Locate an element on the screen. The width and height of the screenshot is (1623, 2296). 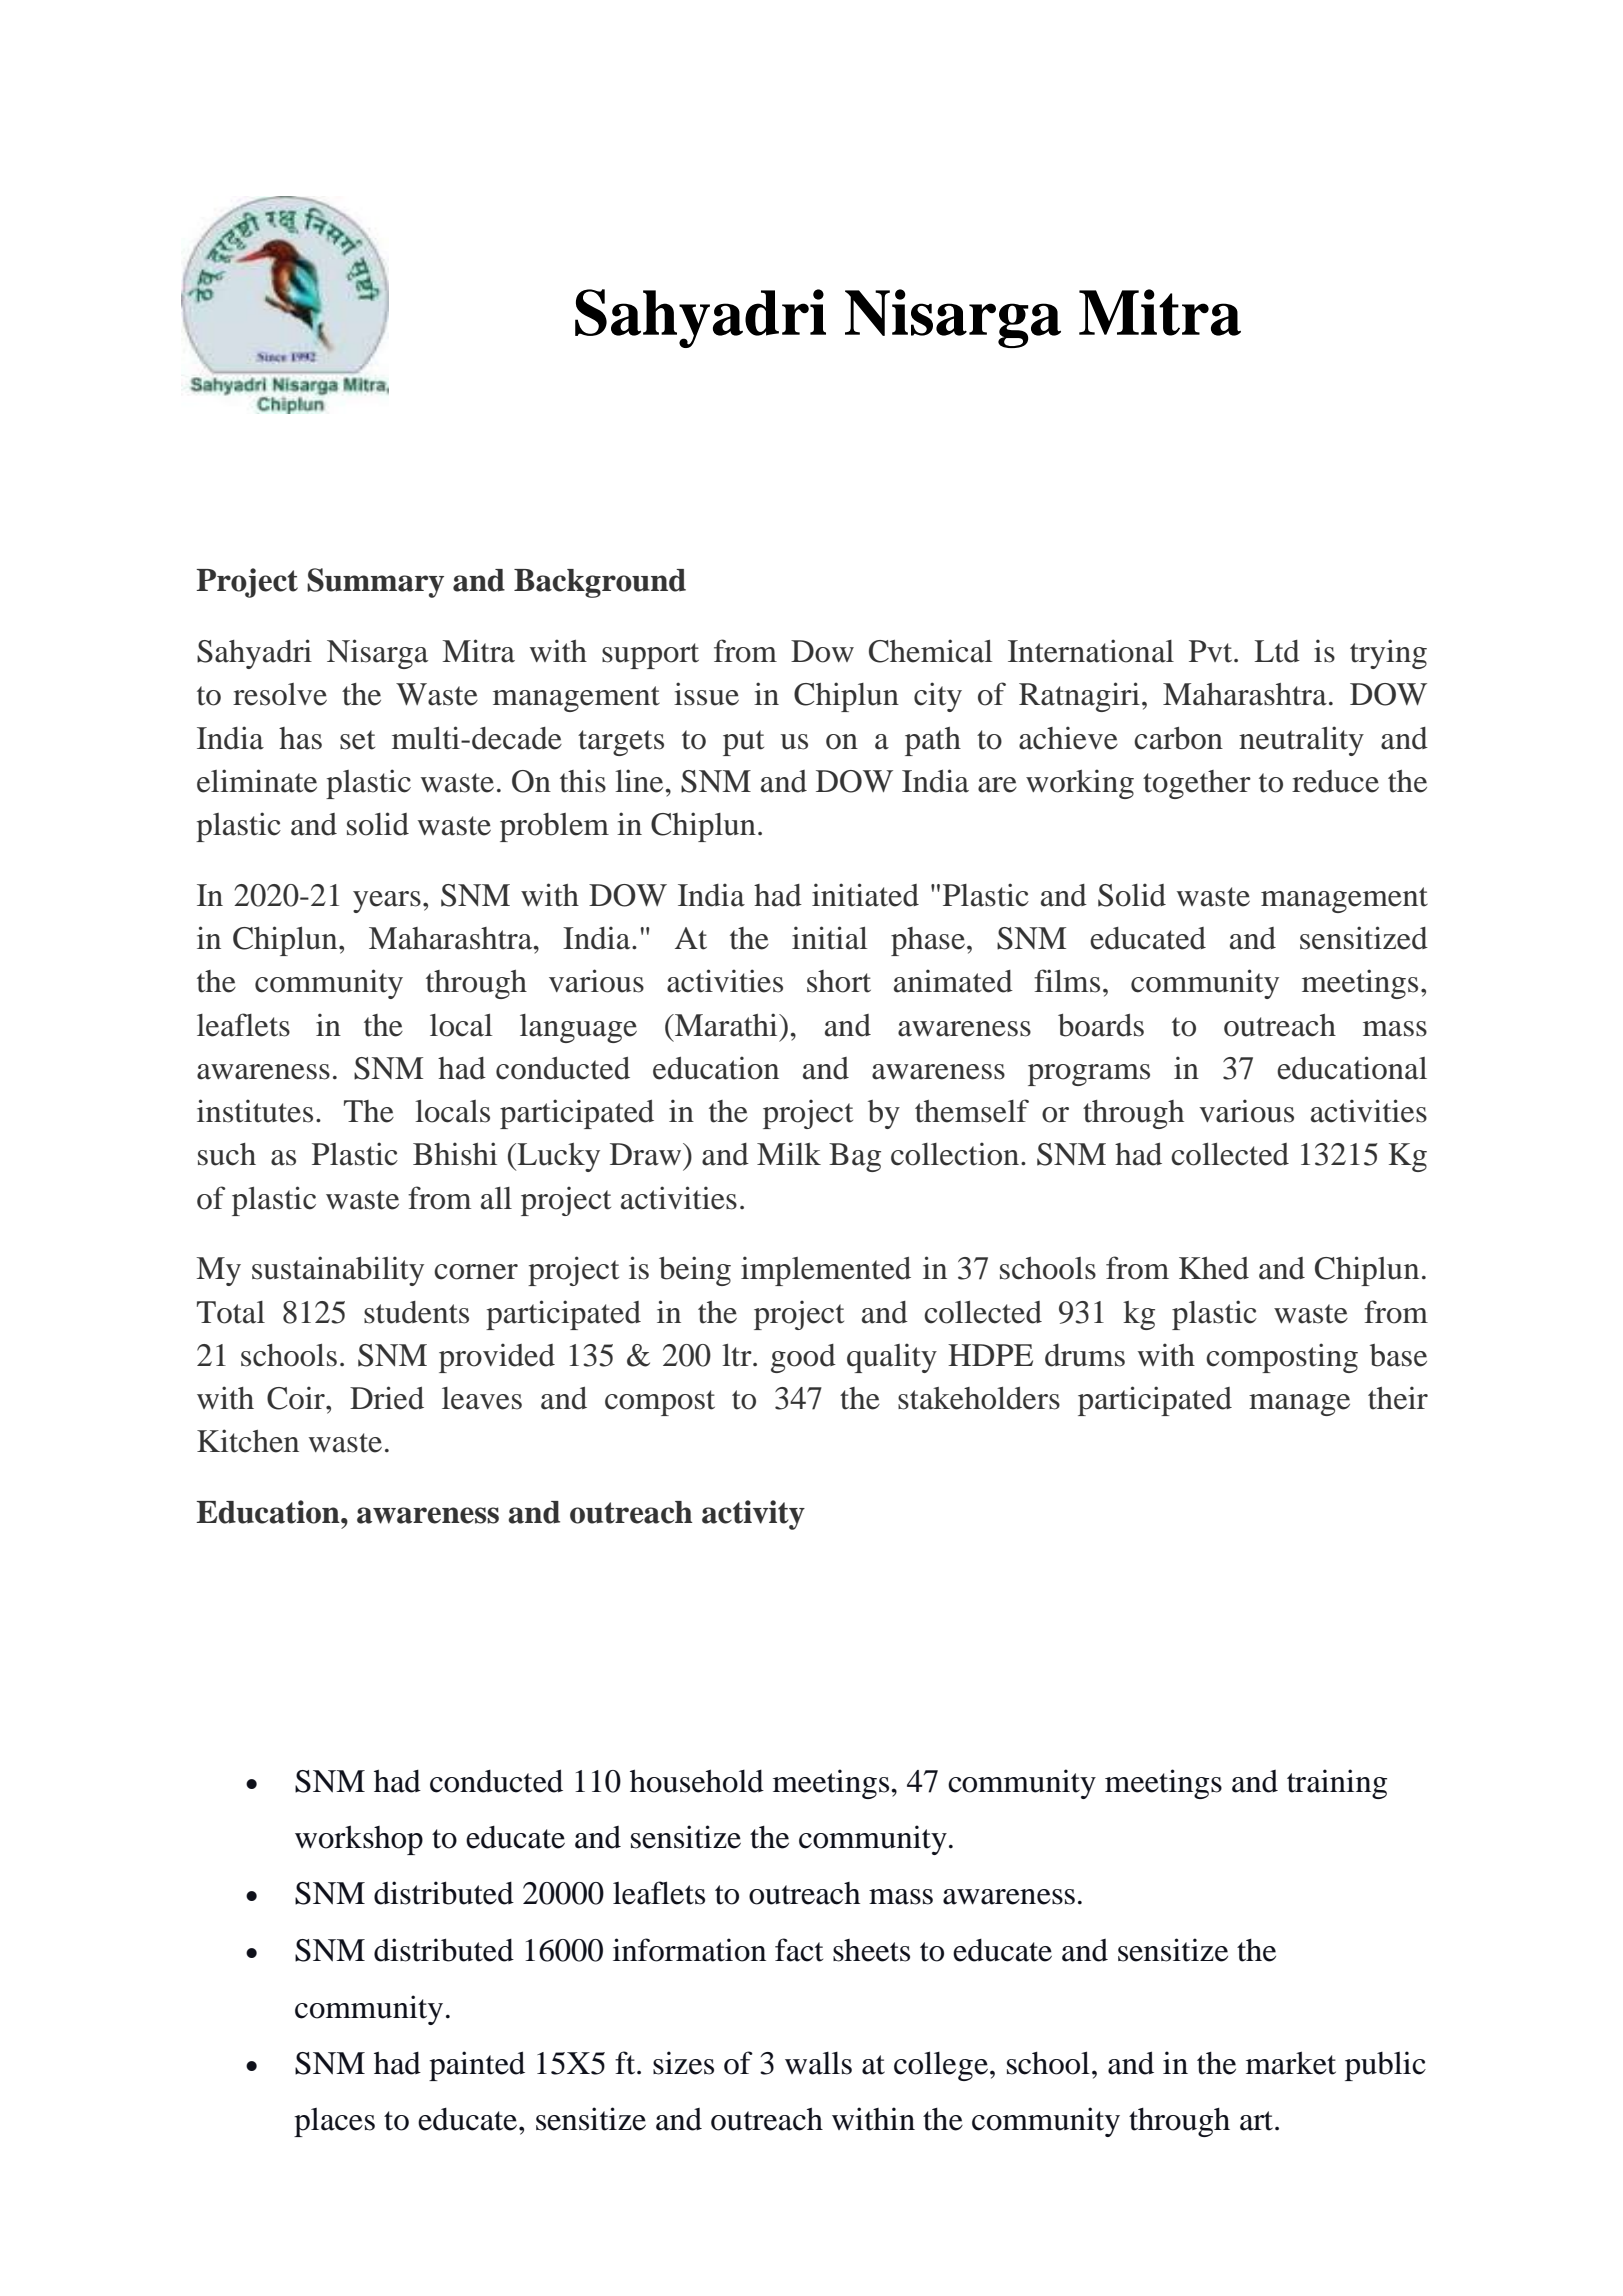
Kitchen is located at coordinates (248, 1441).
